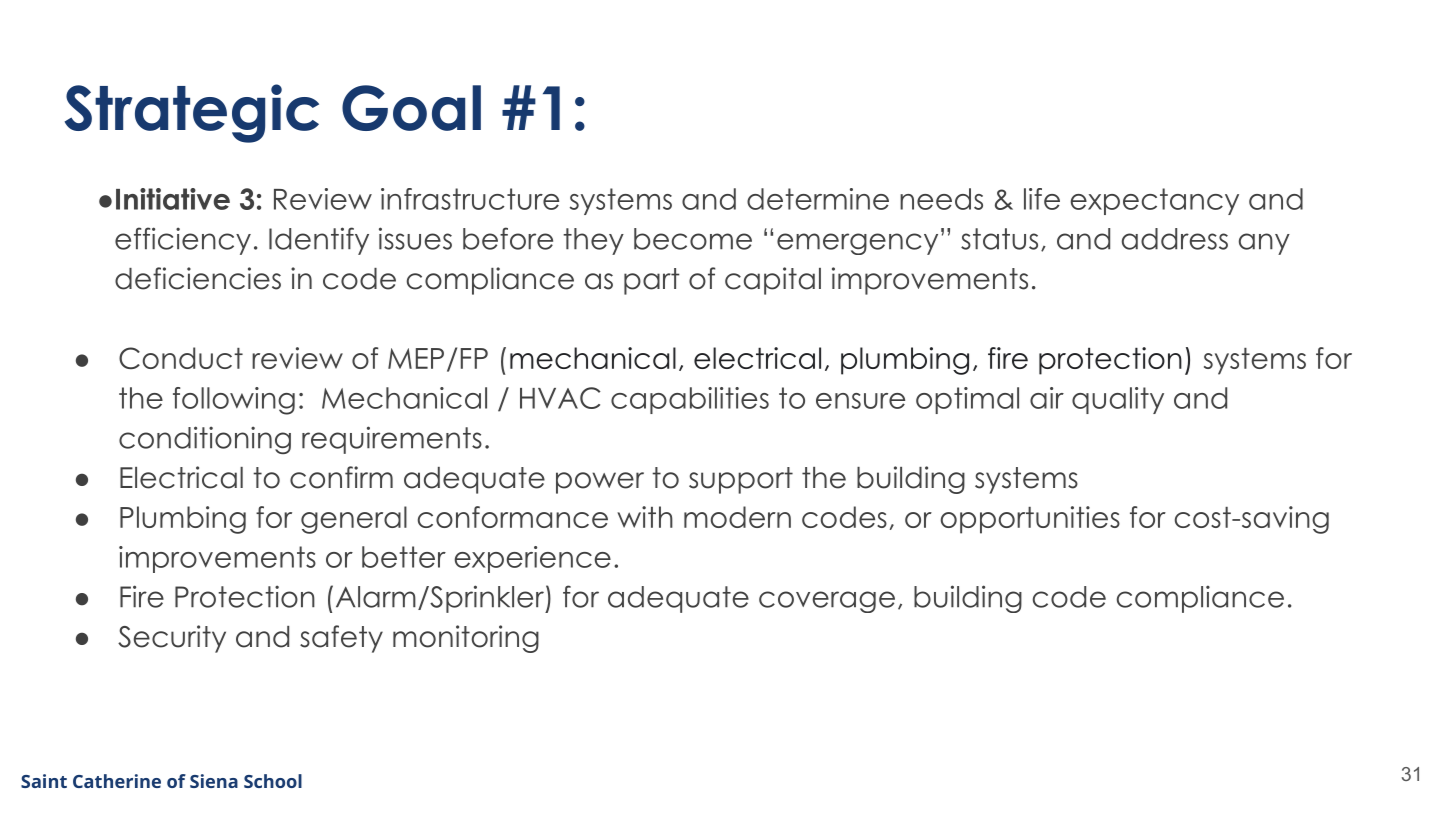  Describe the element at coordinates (214, 781) in the page. I see `Siena` at that location.
